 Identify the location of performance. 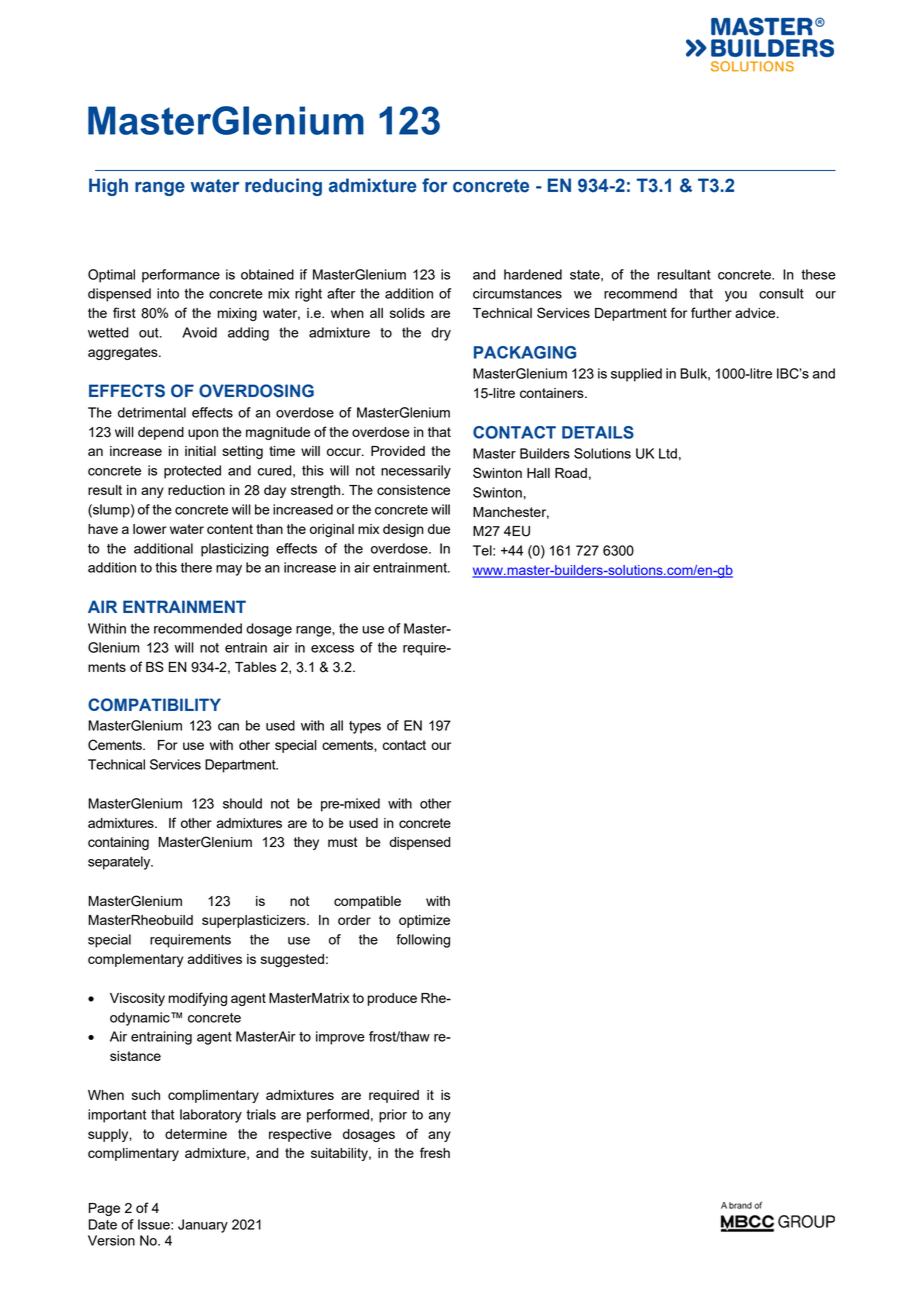
(181, 276).
